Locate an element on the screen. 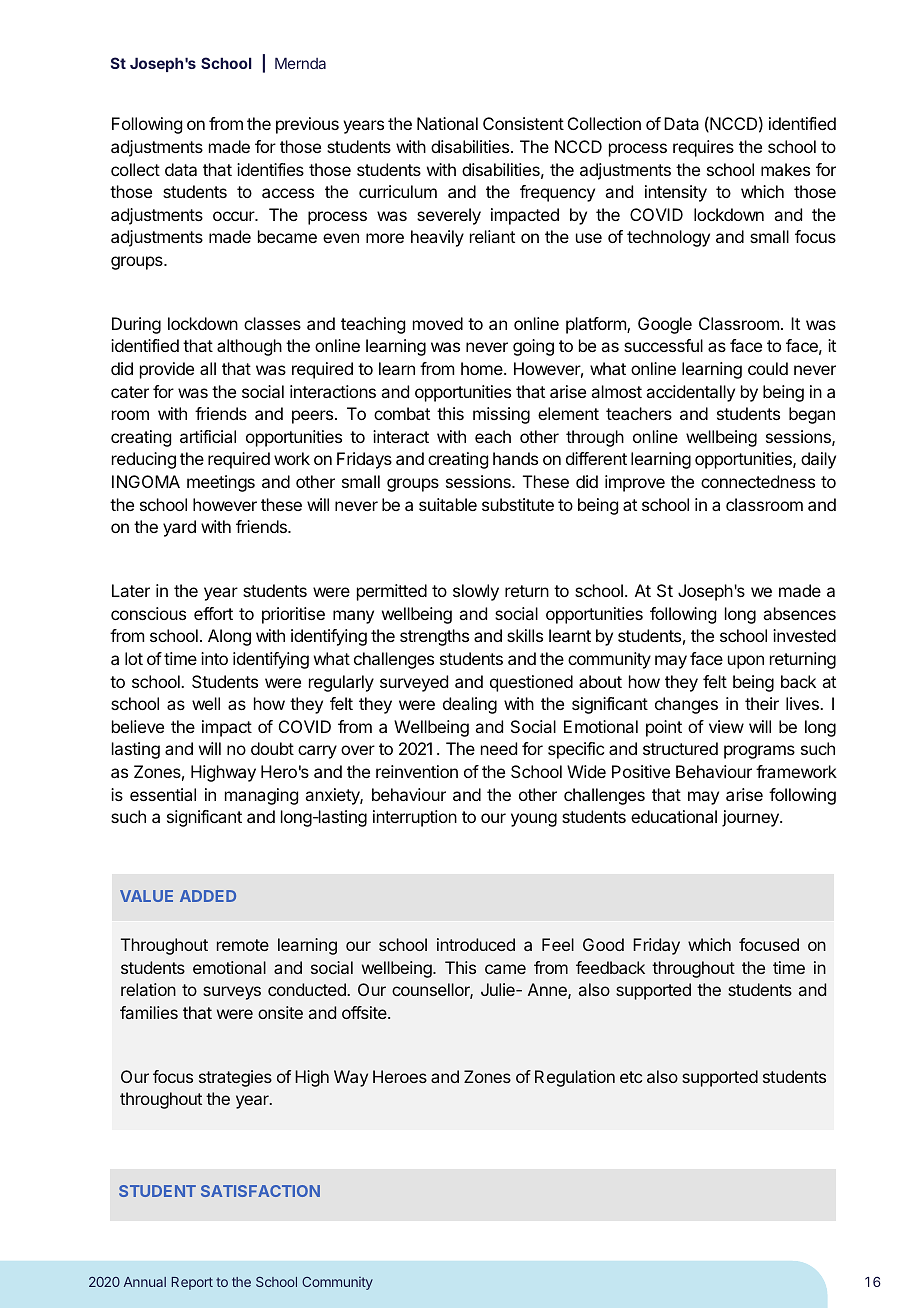 The image size is (924, 1308). surveys is located at coordinates (232, 993).
